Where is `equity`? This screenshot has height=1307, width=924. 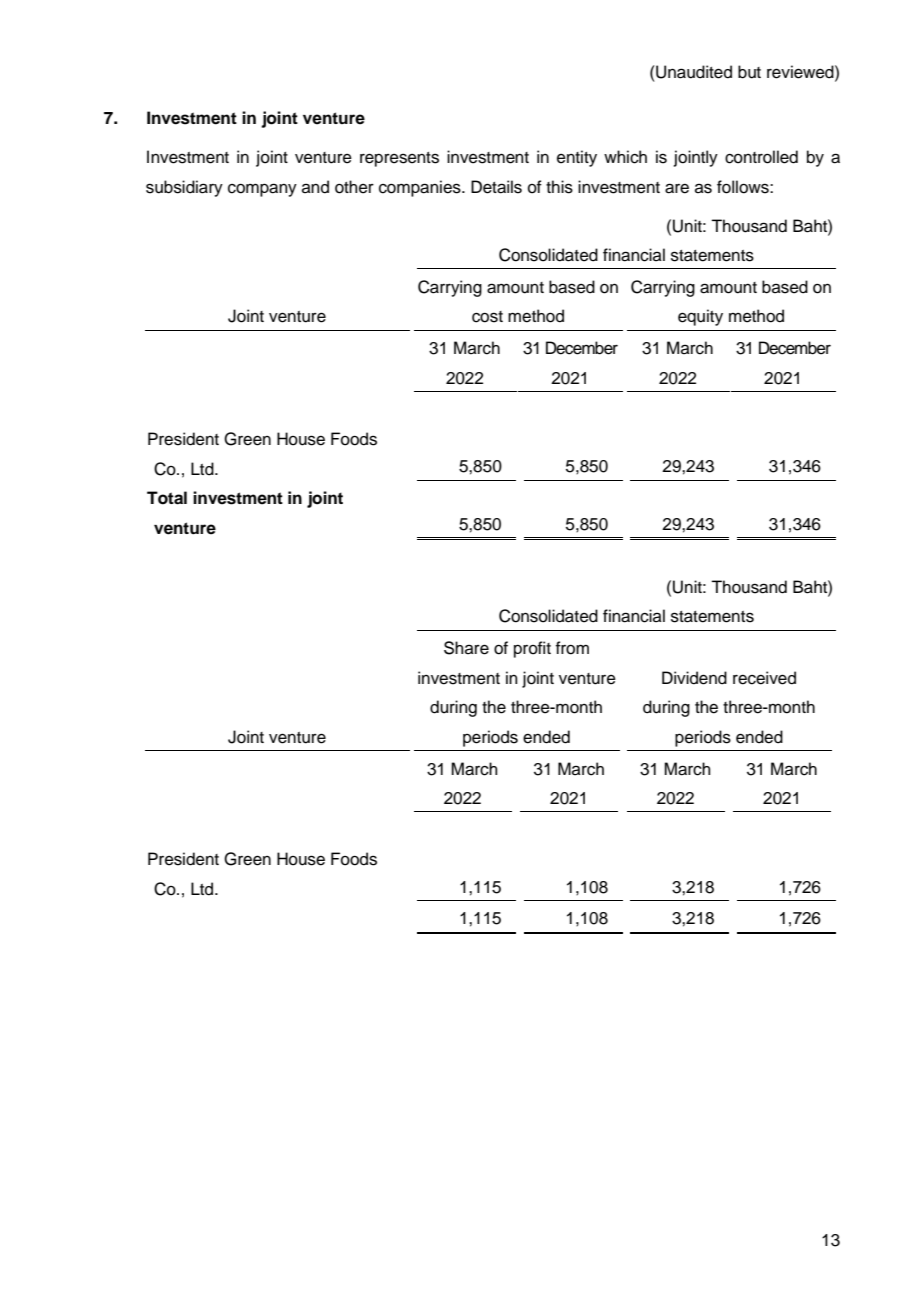 equity is located at coordinates (700, 317).
